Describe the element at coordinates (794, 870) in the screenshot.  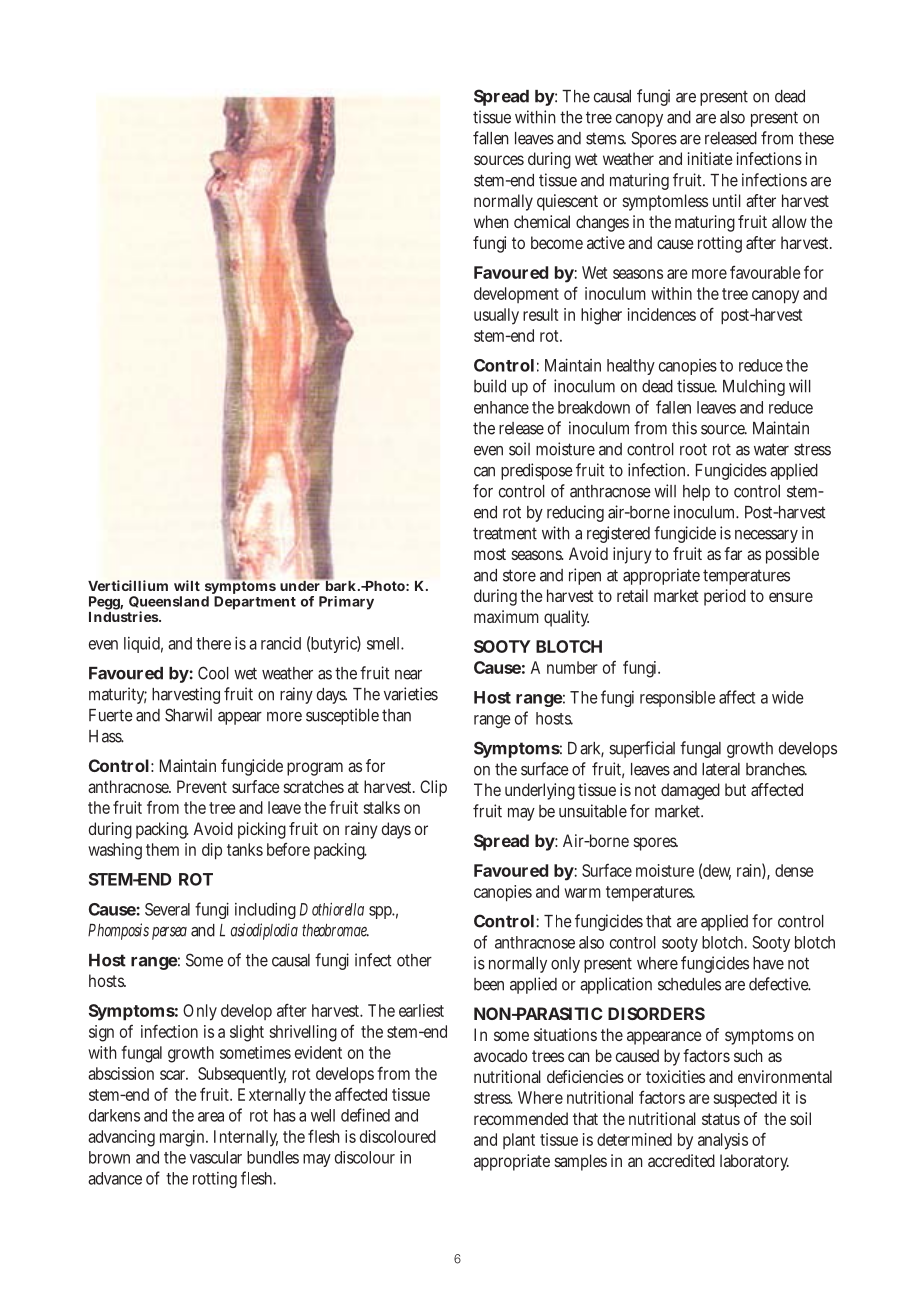
I see `dense` at that location.
